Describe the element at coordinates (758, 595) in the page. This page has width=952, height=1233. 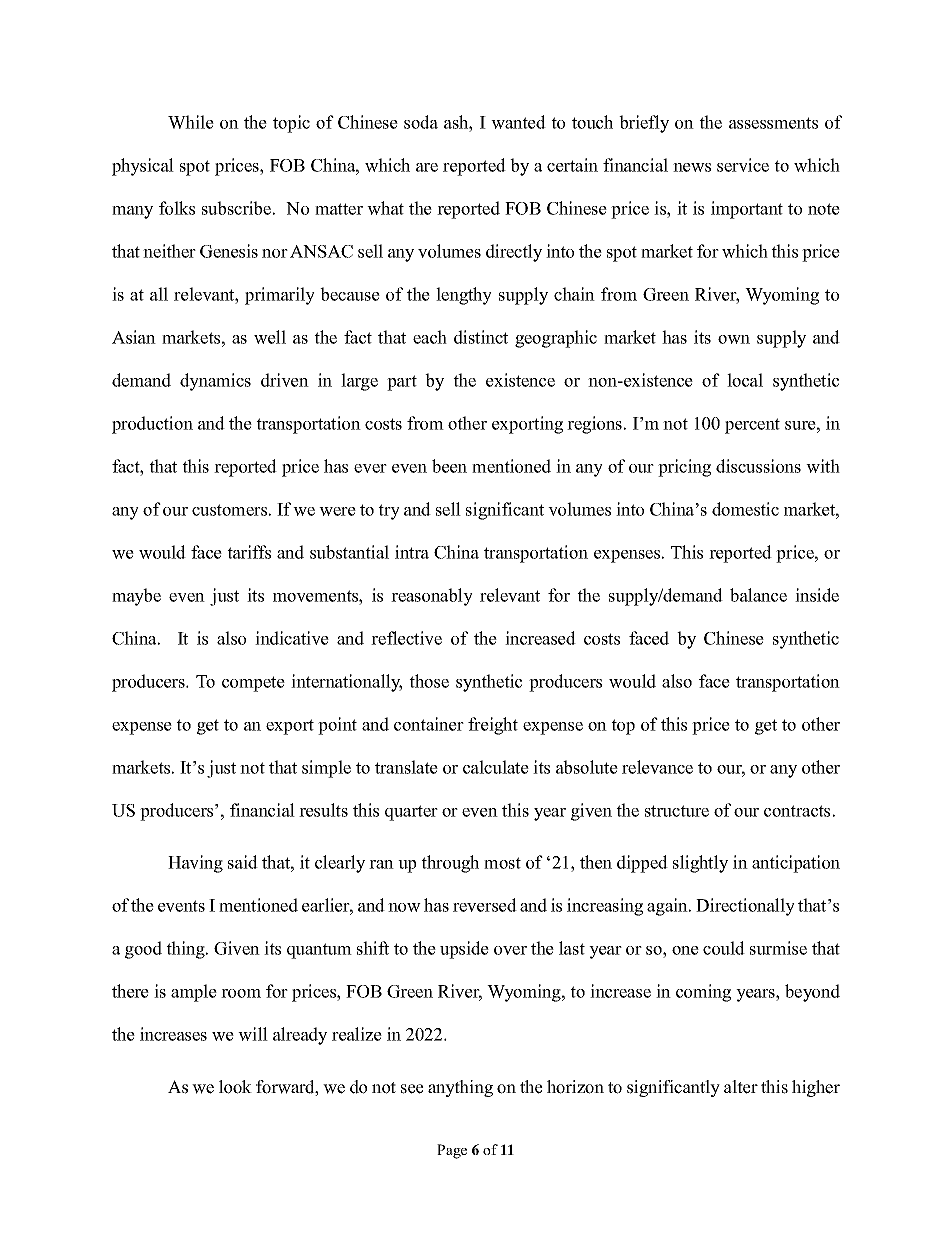
I see `balance` at that location.
